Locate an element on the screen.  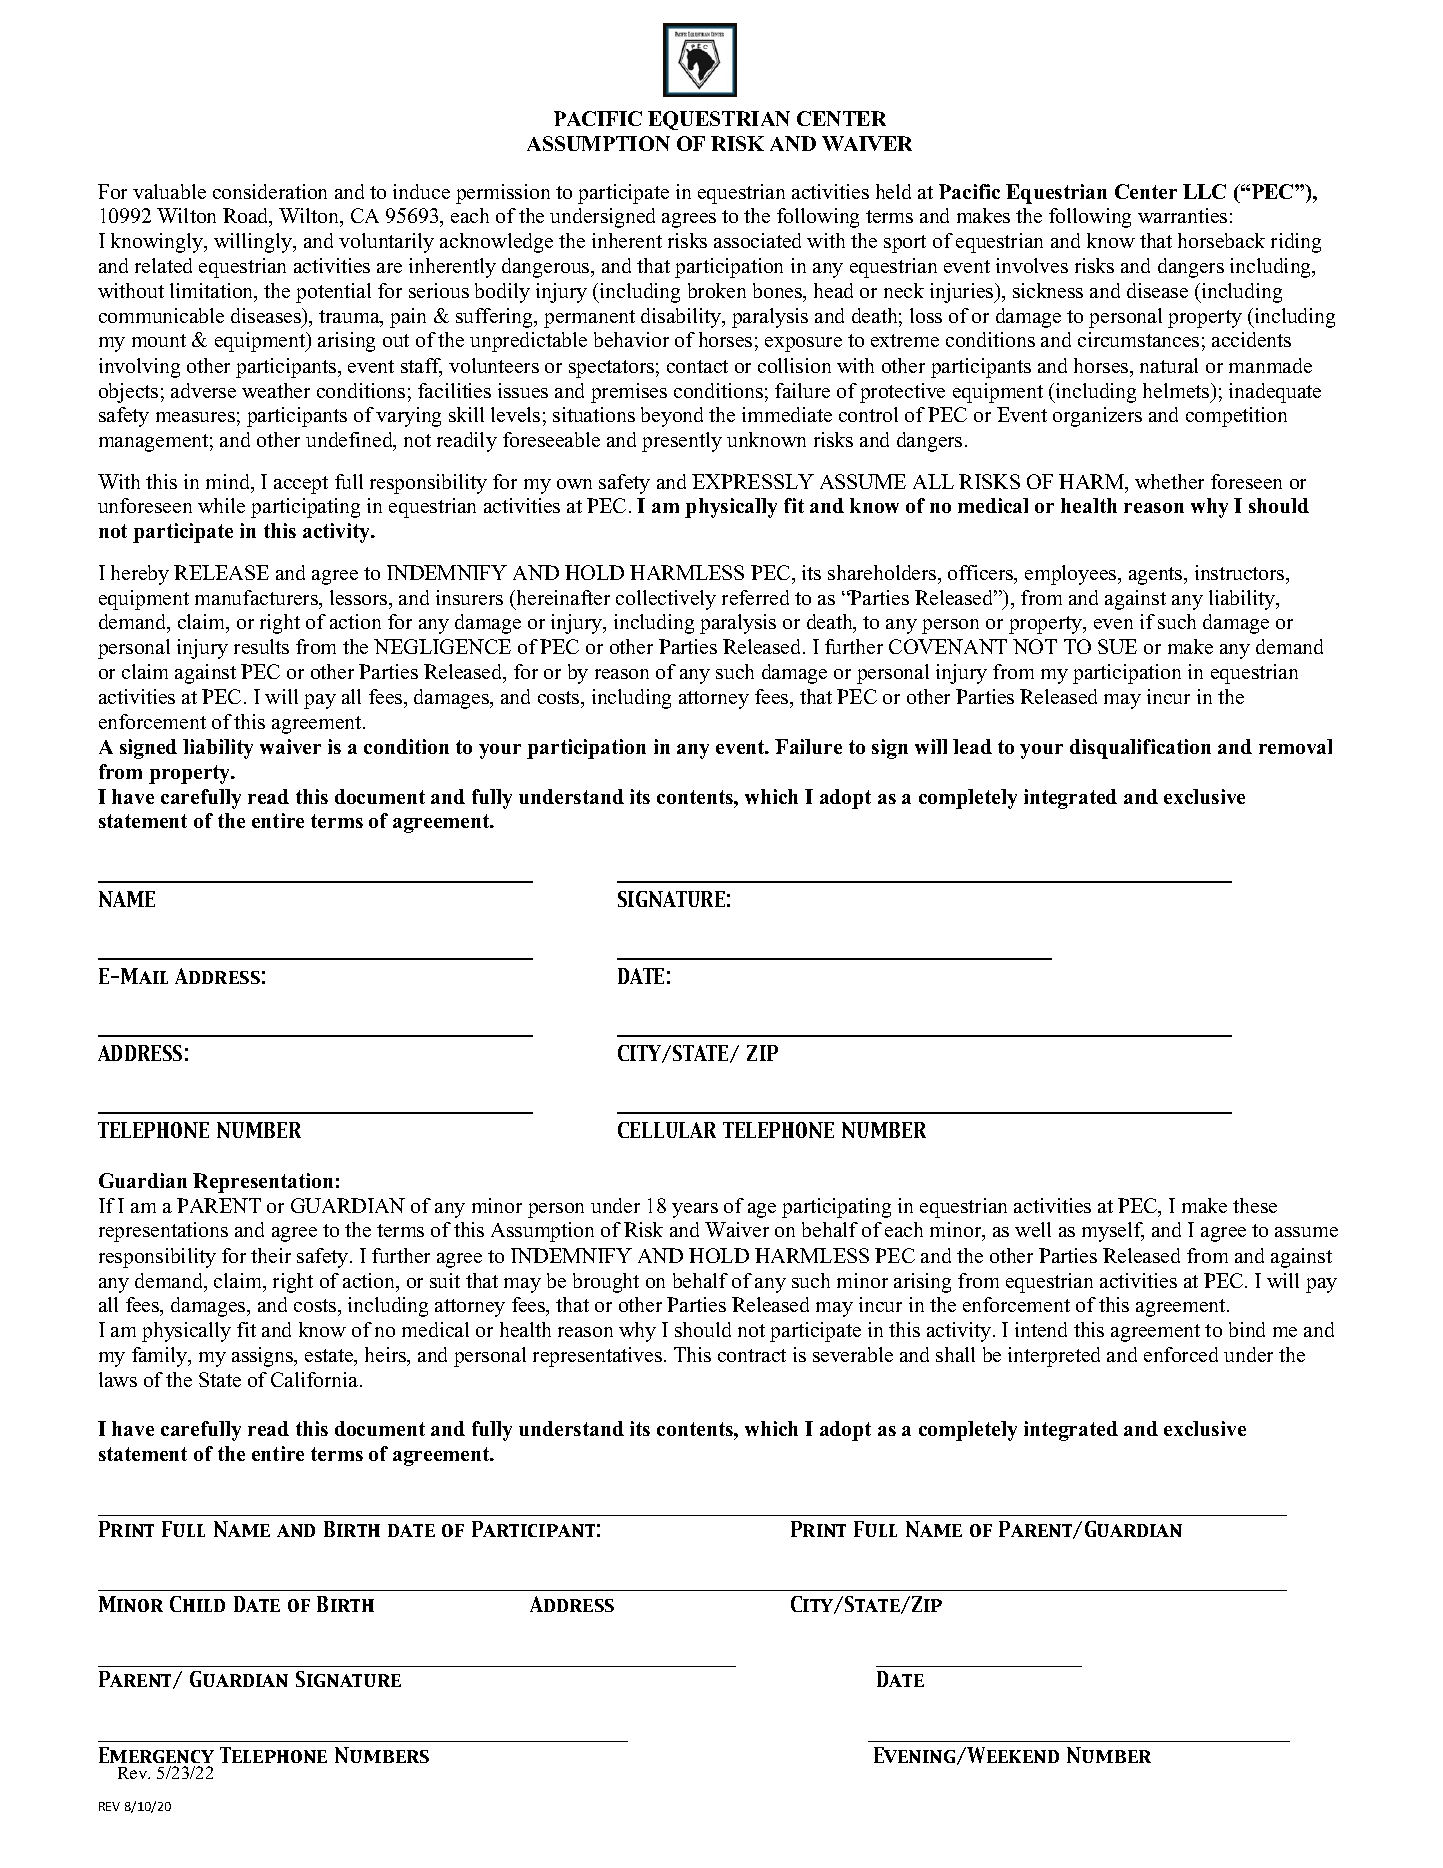
enforced is located at coordinates (1181, 1354).
